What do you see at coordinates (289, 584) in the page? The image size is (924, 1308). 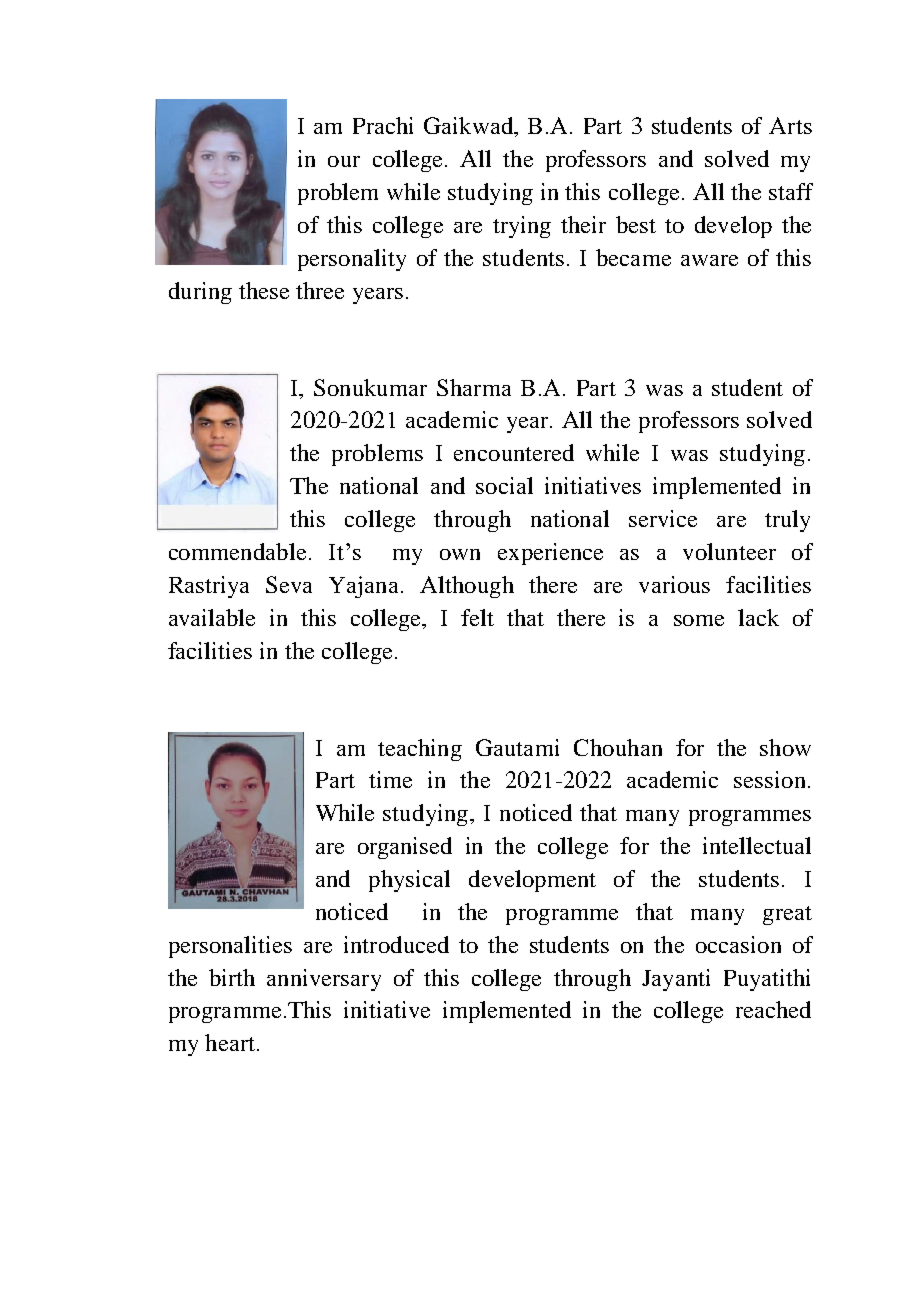 I see `Seva` at bounding box center [289, 584].
